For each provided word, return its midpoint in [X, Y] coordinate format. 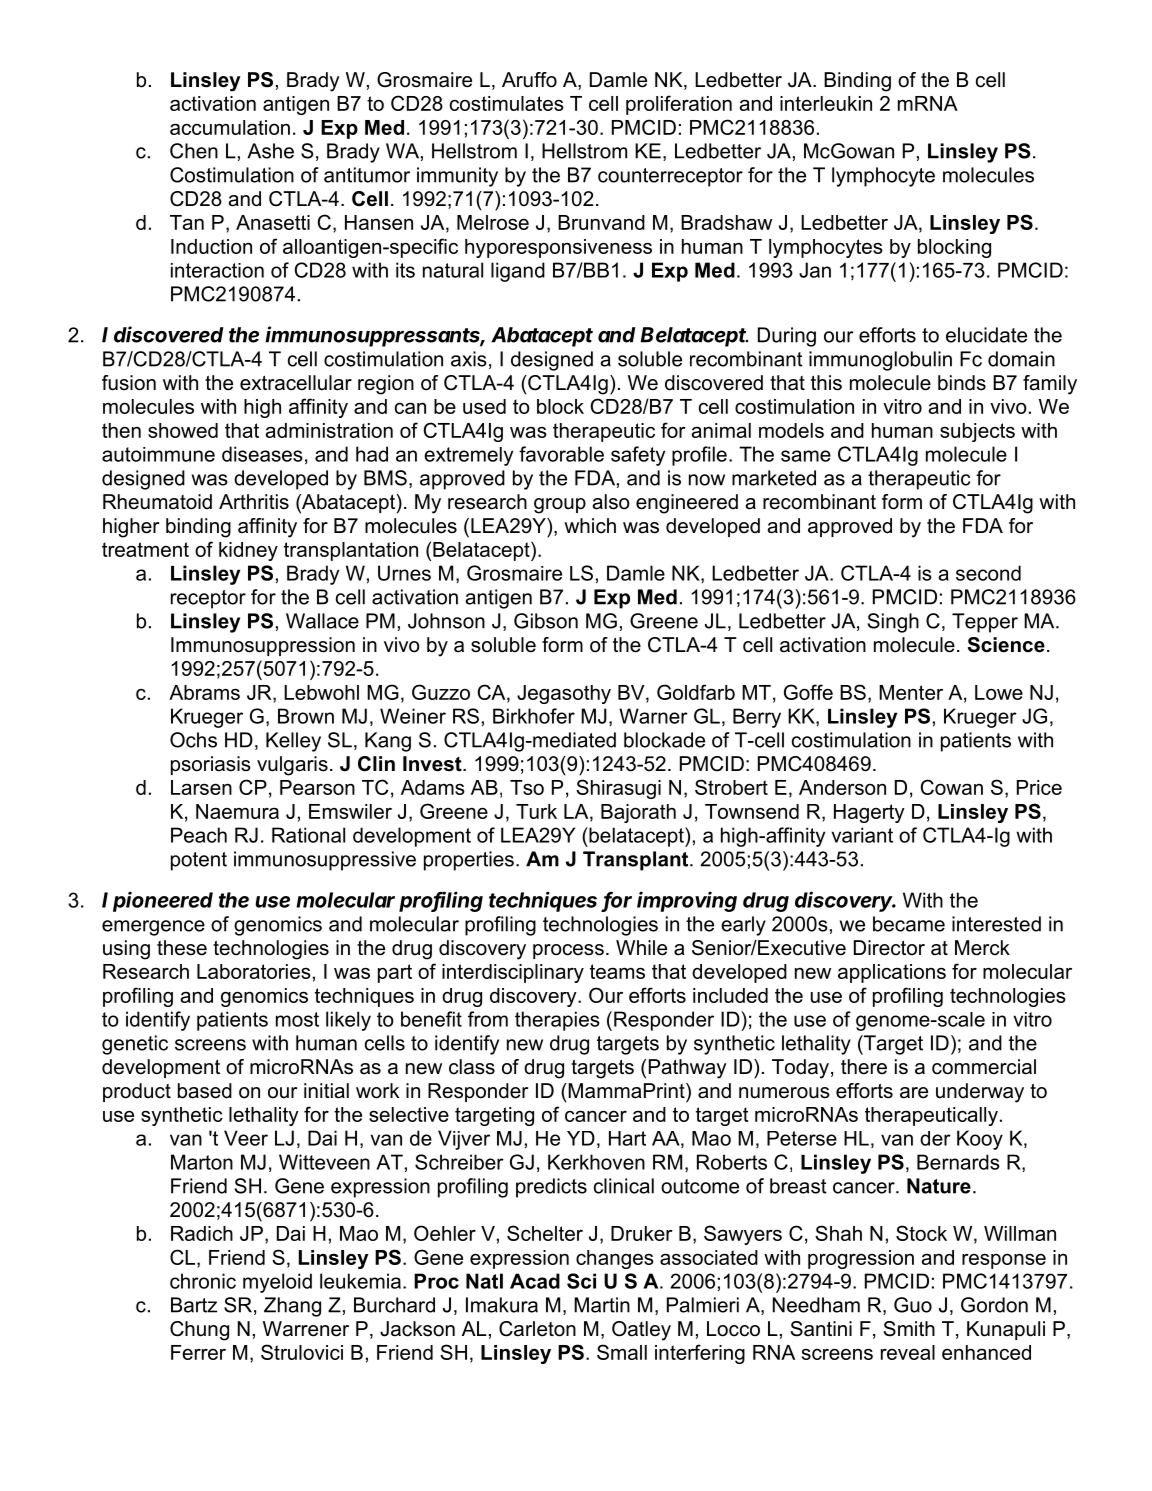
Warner [653, 716]
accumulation [230, 127]
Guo [913, 1305]
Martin [602, 1305]
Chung [199, 1331]
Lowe [999, 692]
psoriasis [211, 765]
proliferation [679, 105]
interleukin [826, 103]
